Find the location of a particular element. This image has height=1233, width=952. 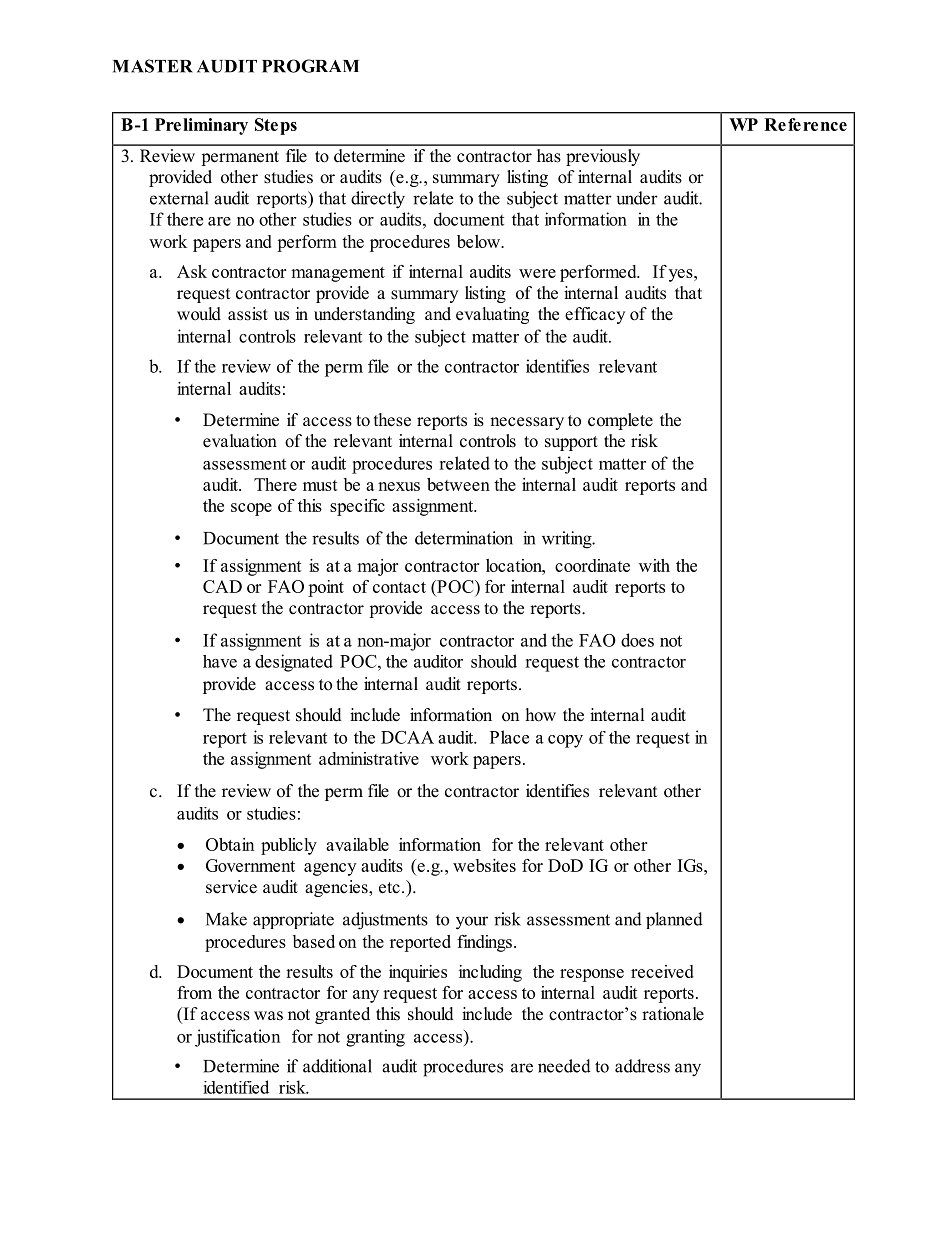

justification is located at coordinates (237, 1038).
